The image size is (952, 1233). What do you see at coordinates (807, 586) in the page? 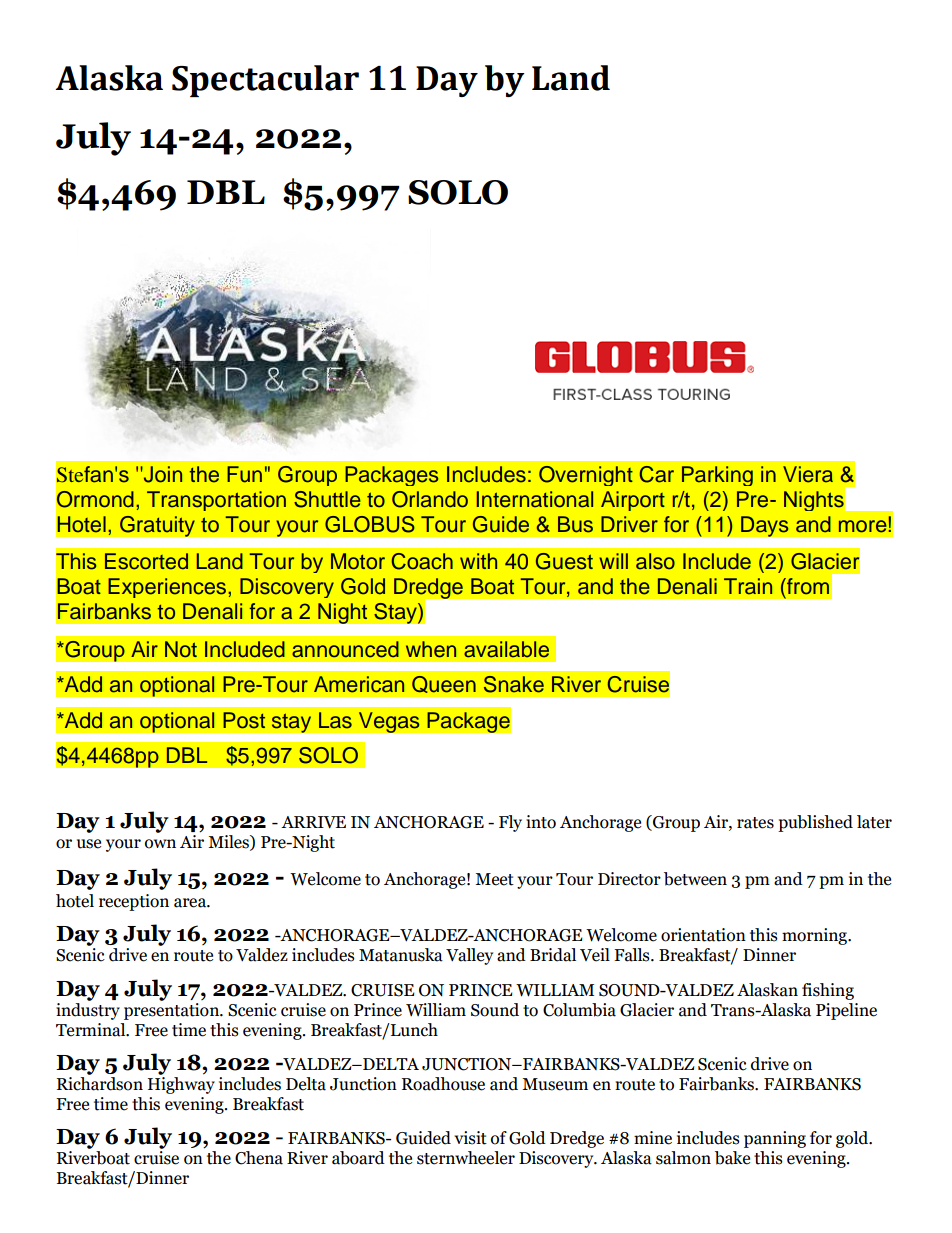
I see `from` at bounding box center [807, 586].
